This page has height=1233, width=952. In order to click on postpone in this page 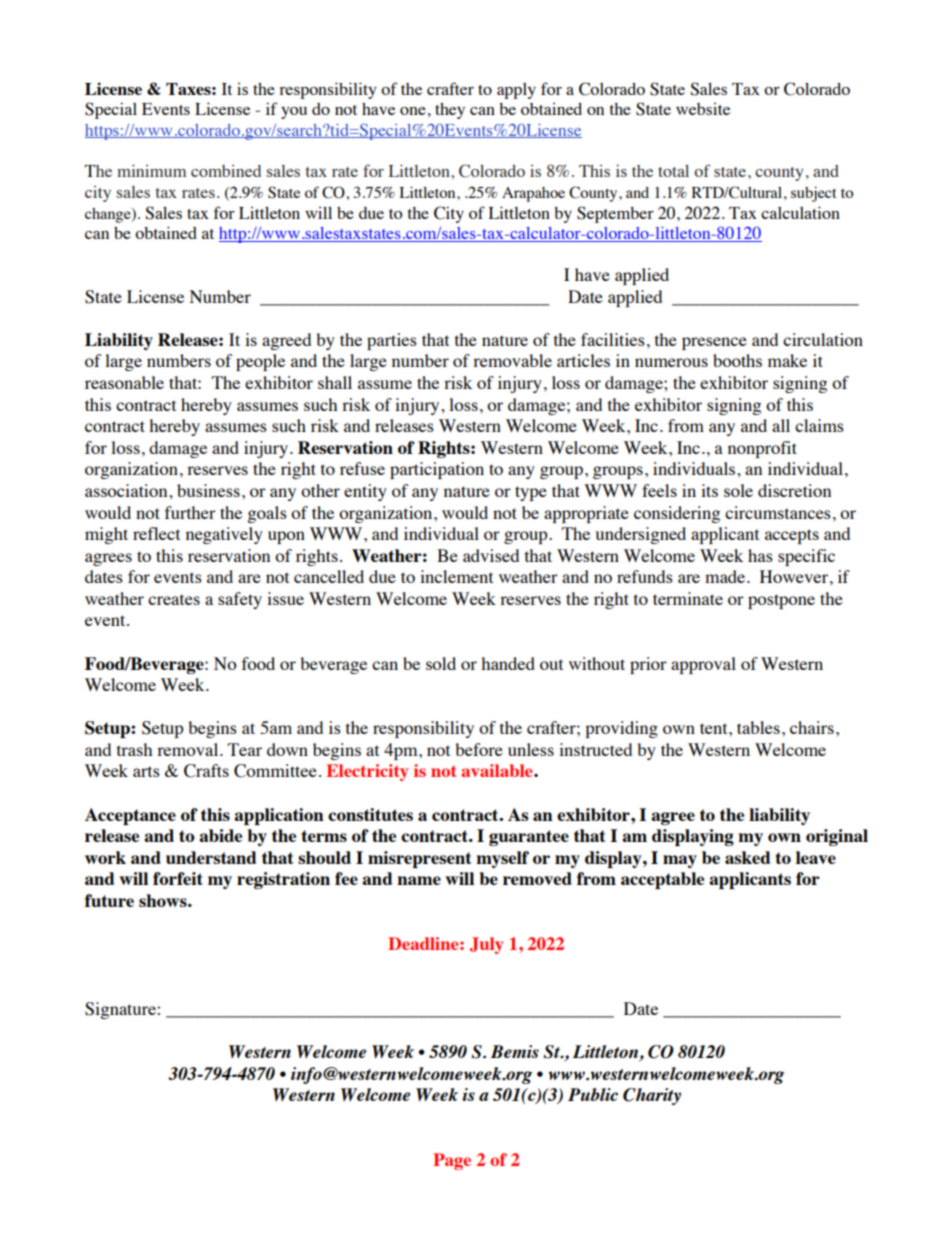, I will do `click(781, 601)`.
